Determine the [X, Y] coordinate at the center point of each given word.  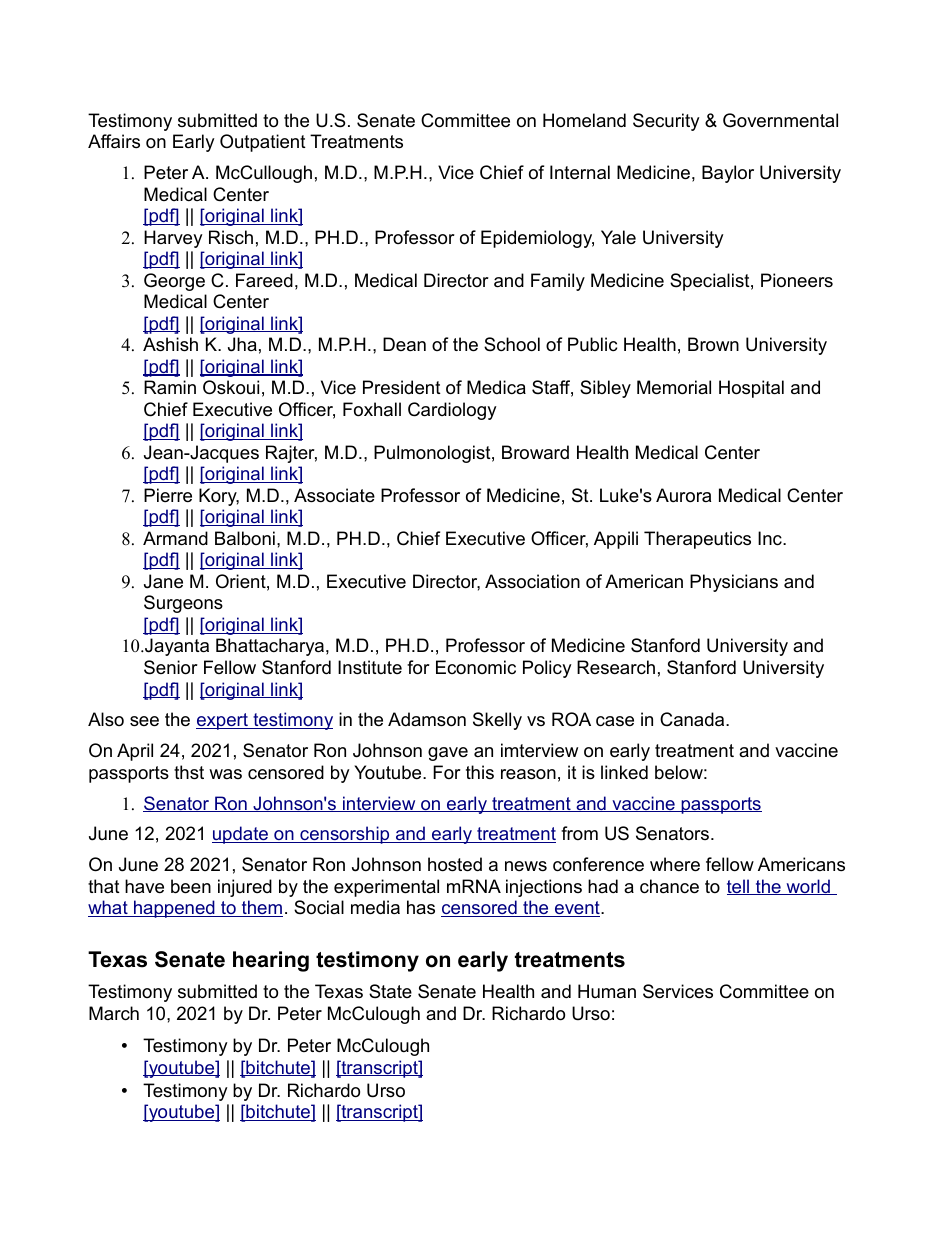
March [114, 1013]
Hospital [751, 389]
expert [223, 721]
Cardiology [452, 411]
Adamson [427, 719]
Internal [580, 172]
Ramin [170, 387]
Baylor [728, 174]
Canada [693, 719]
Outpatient [263, 143]
